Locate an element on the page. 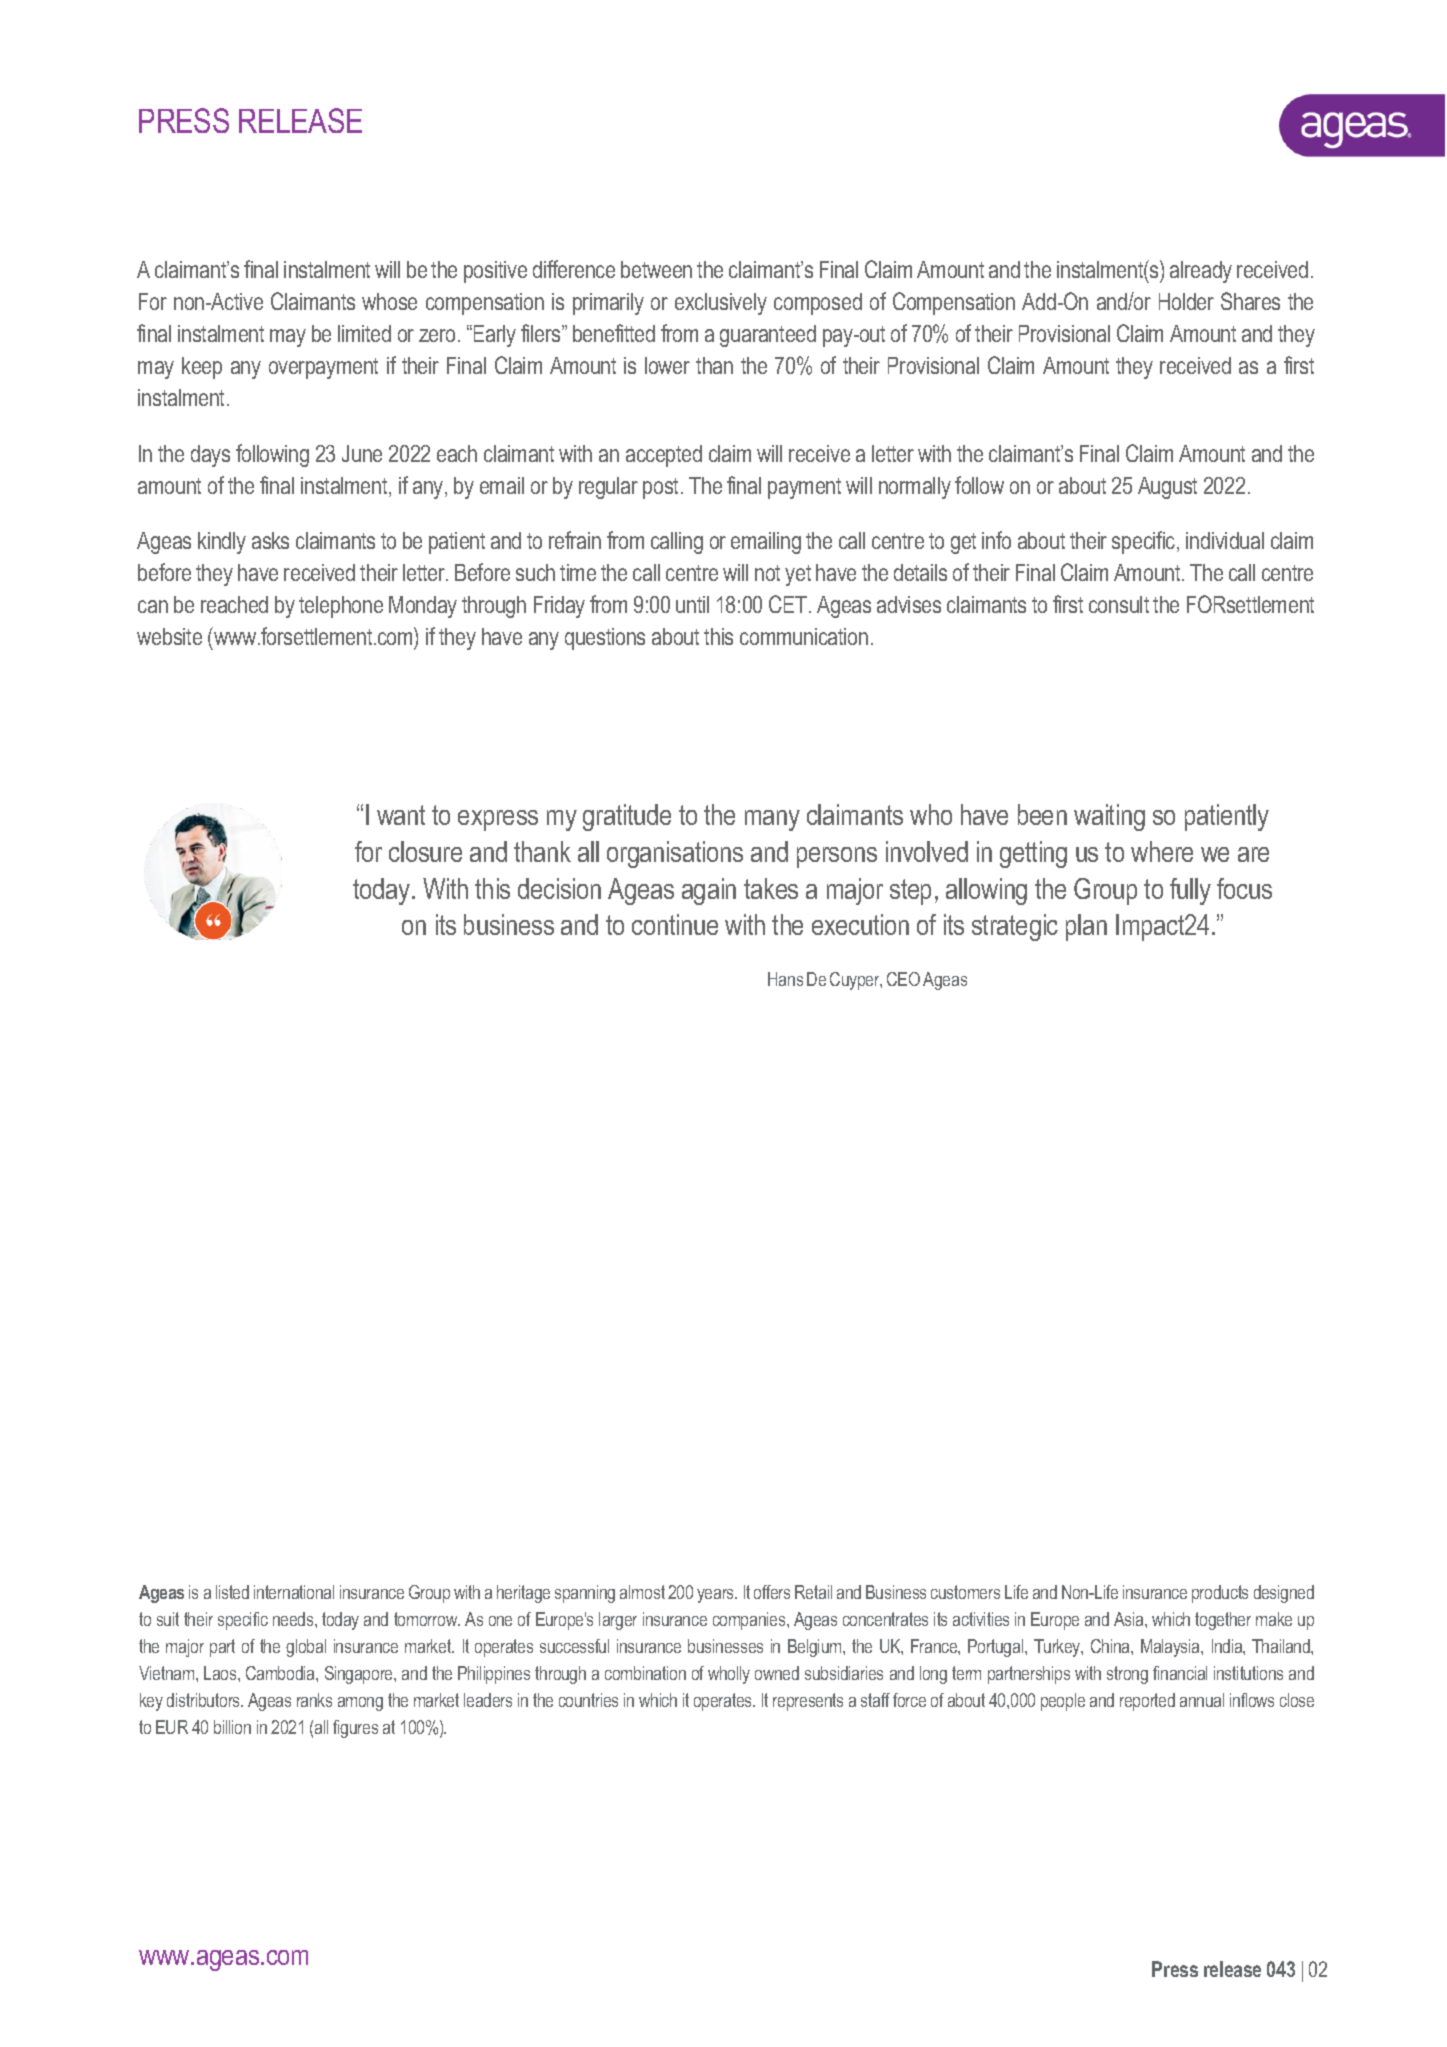 The image size is (1447, 2047). Holder is located at coordinates (1186, 301).
